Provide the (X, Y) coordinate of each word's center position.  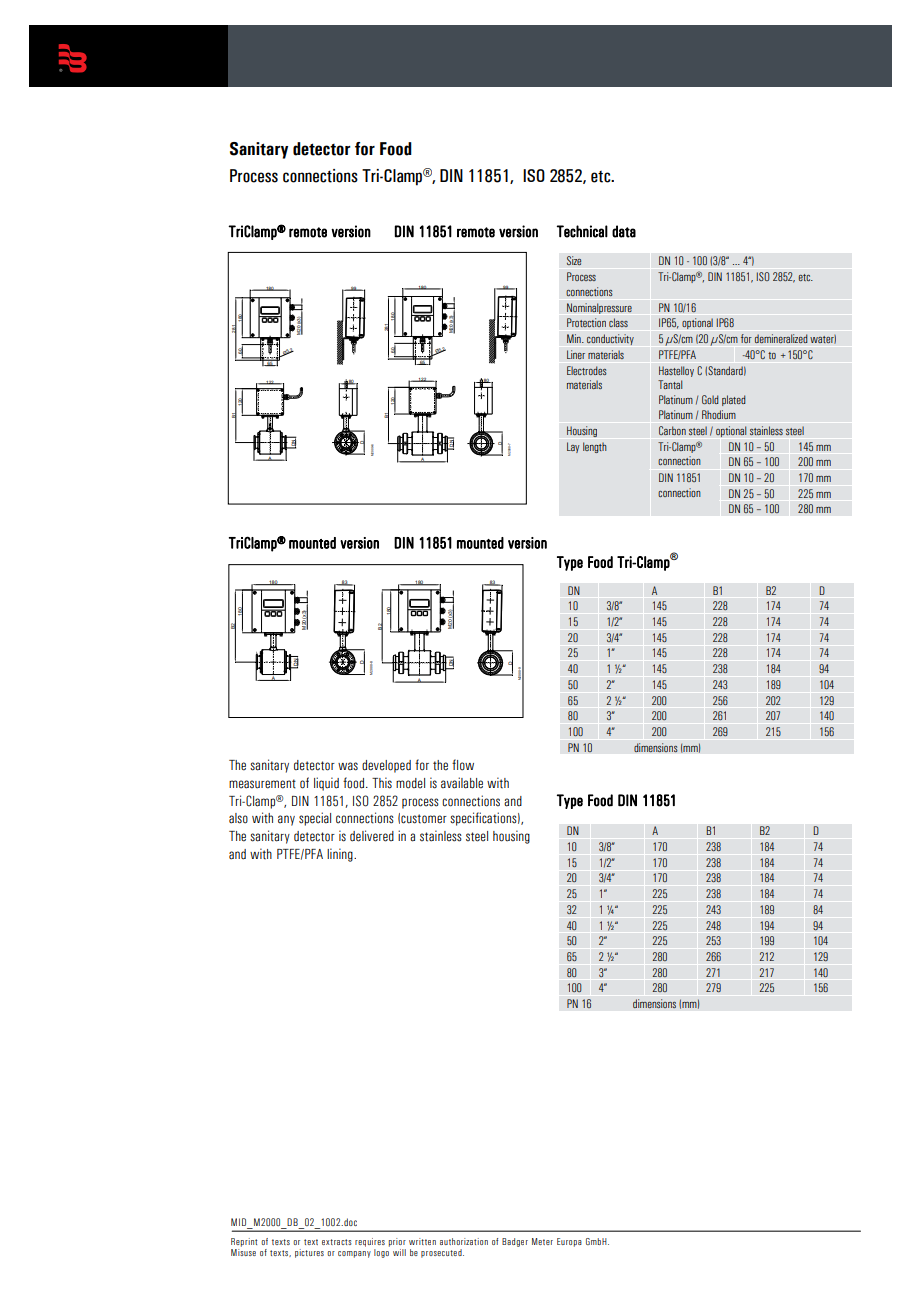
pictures (309, 1253)
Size (574, 261)
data (624, 231)
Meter (542, 1241)
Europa (569, 1242)
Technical (582, 231)
